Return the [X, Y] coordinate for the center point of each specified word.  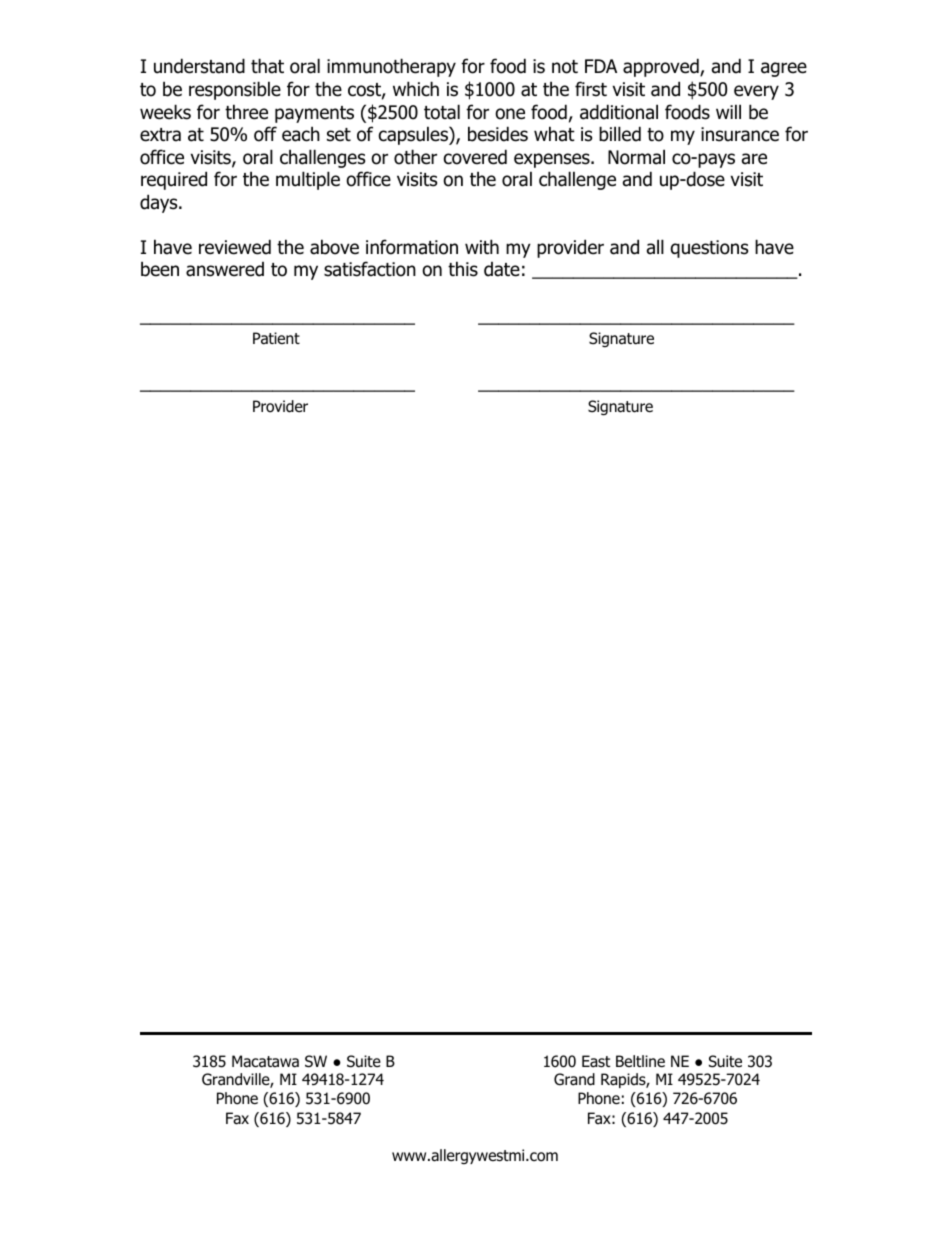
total [442, 112]
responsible [235, 90]
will [728, 111]
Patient [276, 338]
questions [709, 249]
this [463, 269]
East [596, 1061]
